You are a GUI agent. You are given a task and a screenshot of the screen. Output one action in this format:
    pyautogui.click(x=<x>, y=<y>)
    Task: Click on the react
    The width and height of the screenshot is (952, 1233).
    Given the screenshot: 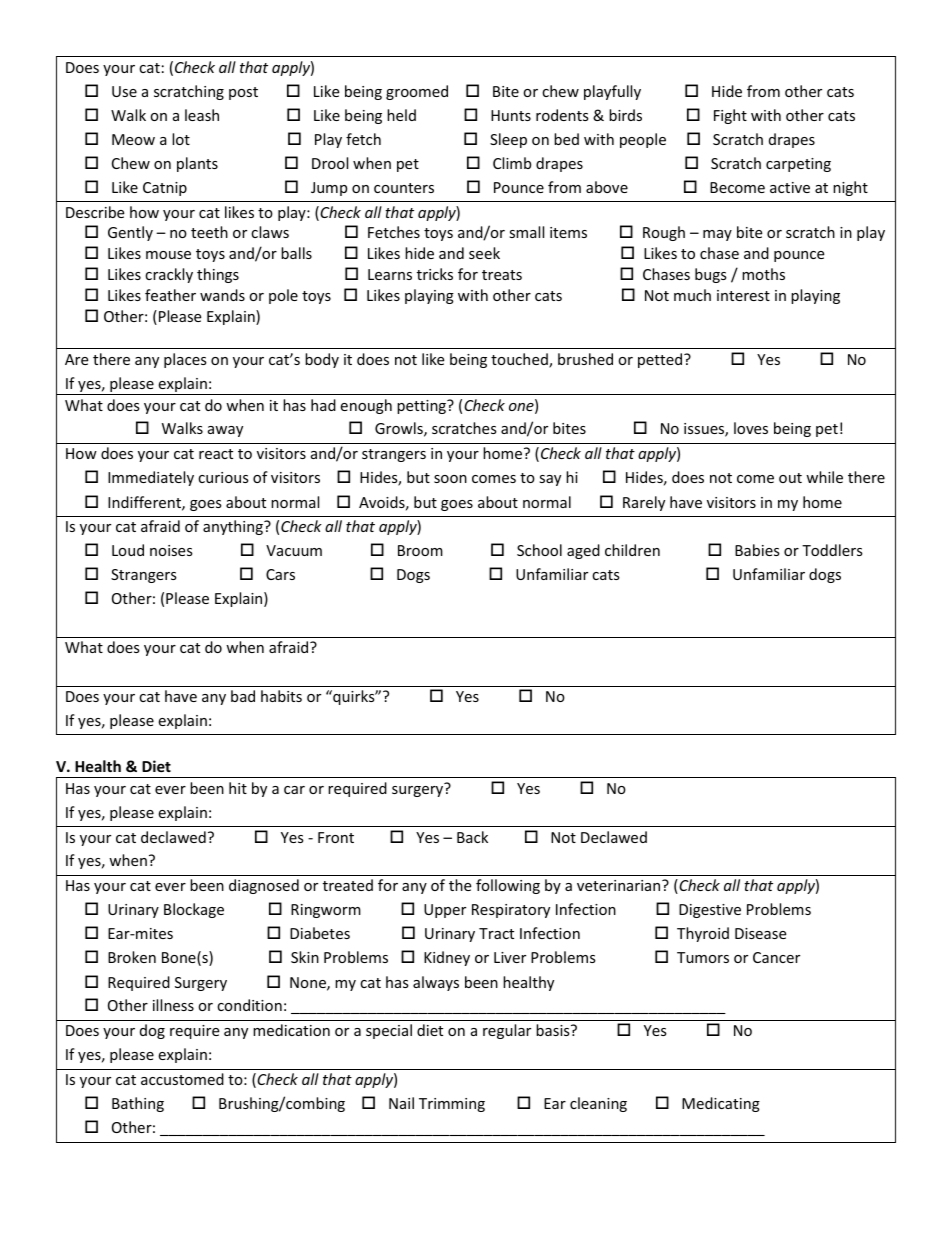 What is the action you would take?
    pyautogui.click(x=216, y=454)
